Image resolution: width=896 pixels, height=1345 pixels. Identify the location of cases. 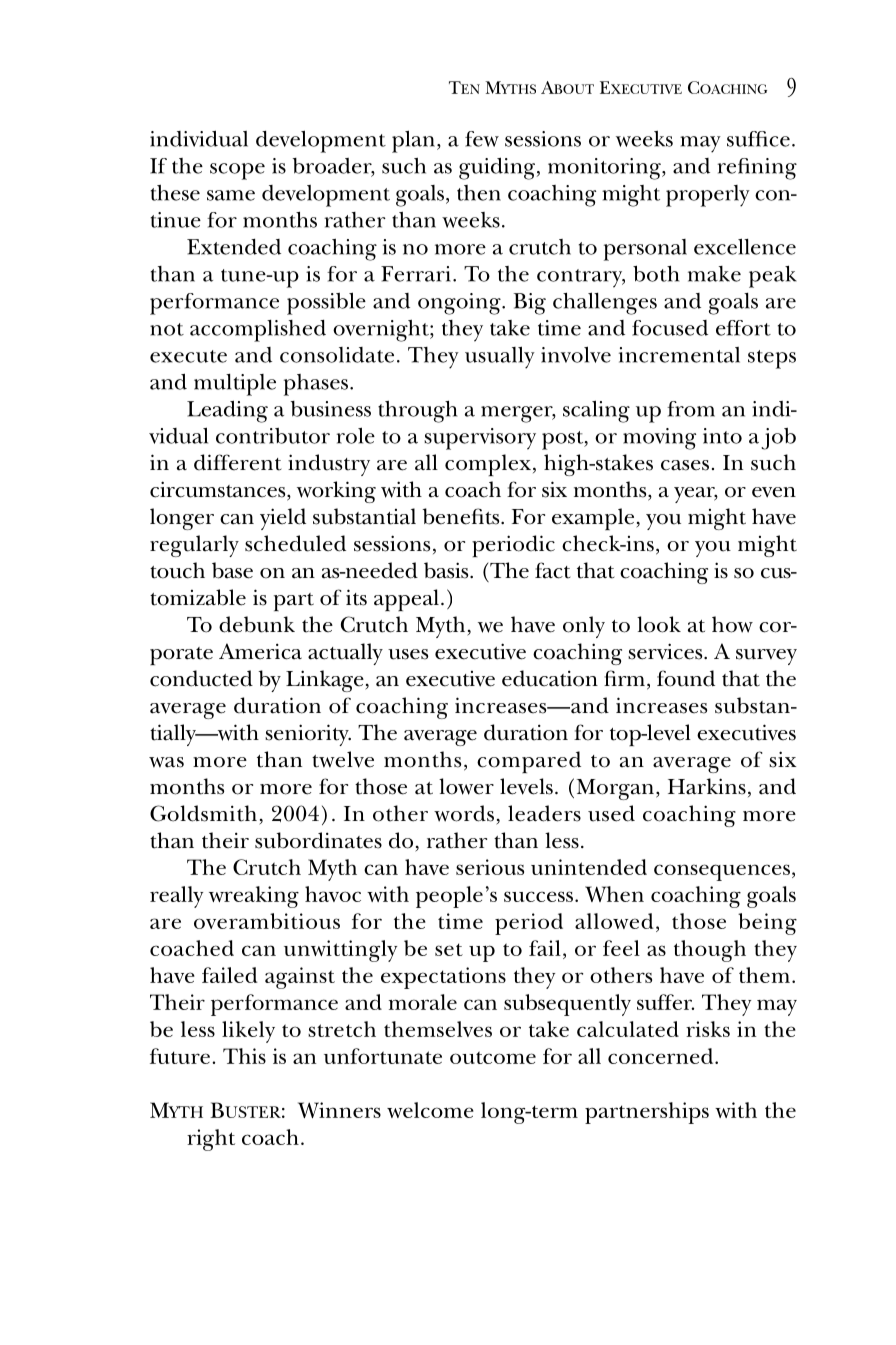
(685, 465).
